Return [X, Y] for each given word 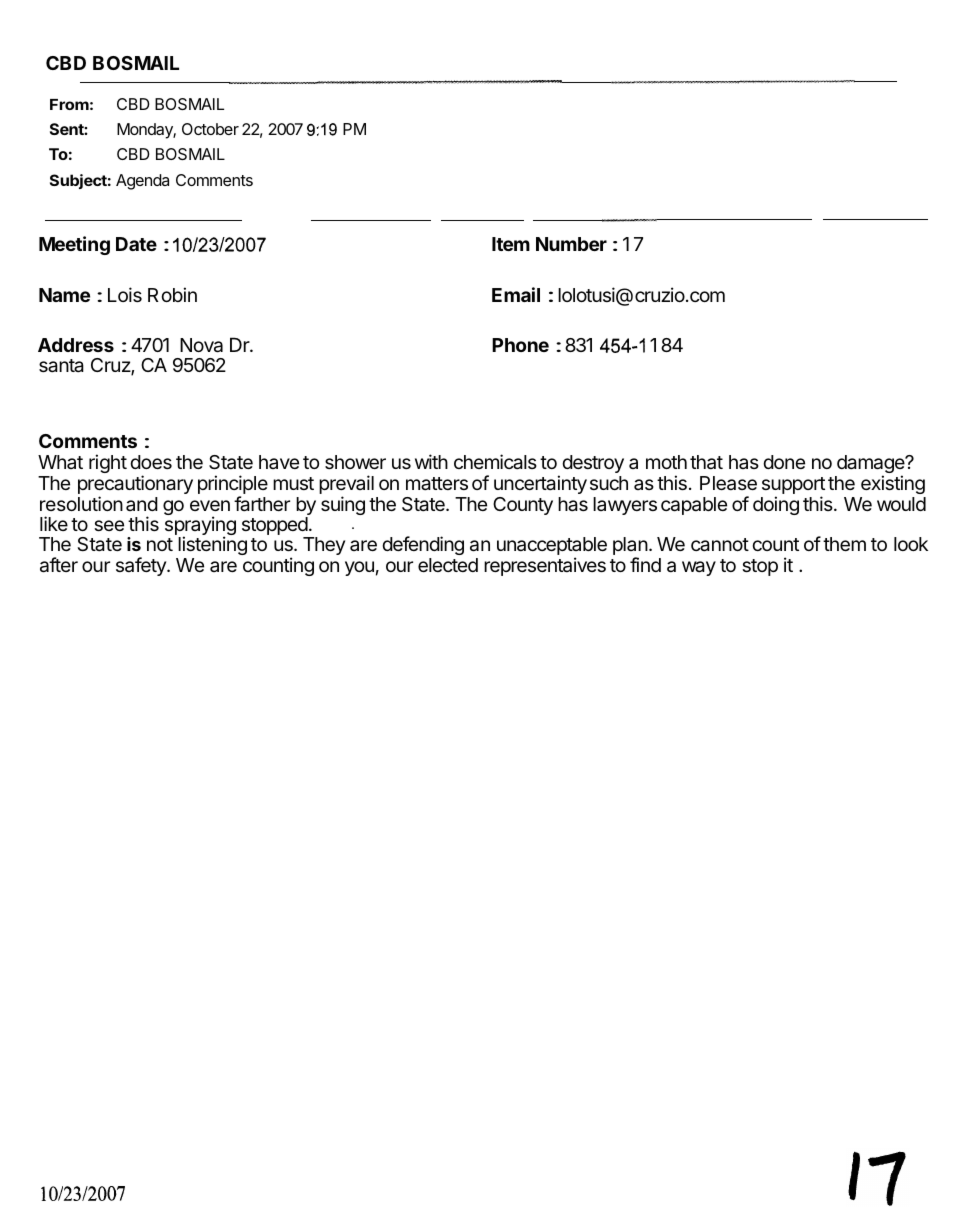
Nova [201, 345]
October [210, 129]
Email [516, 294]
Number [571, 244]
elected [448, 565]
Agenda [142, 182]
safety [142, 566]
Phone [520, 345]
